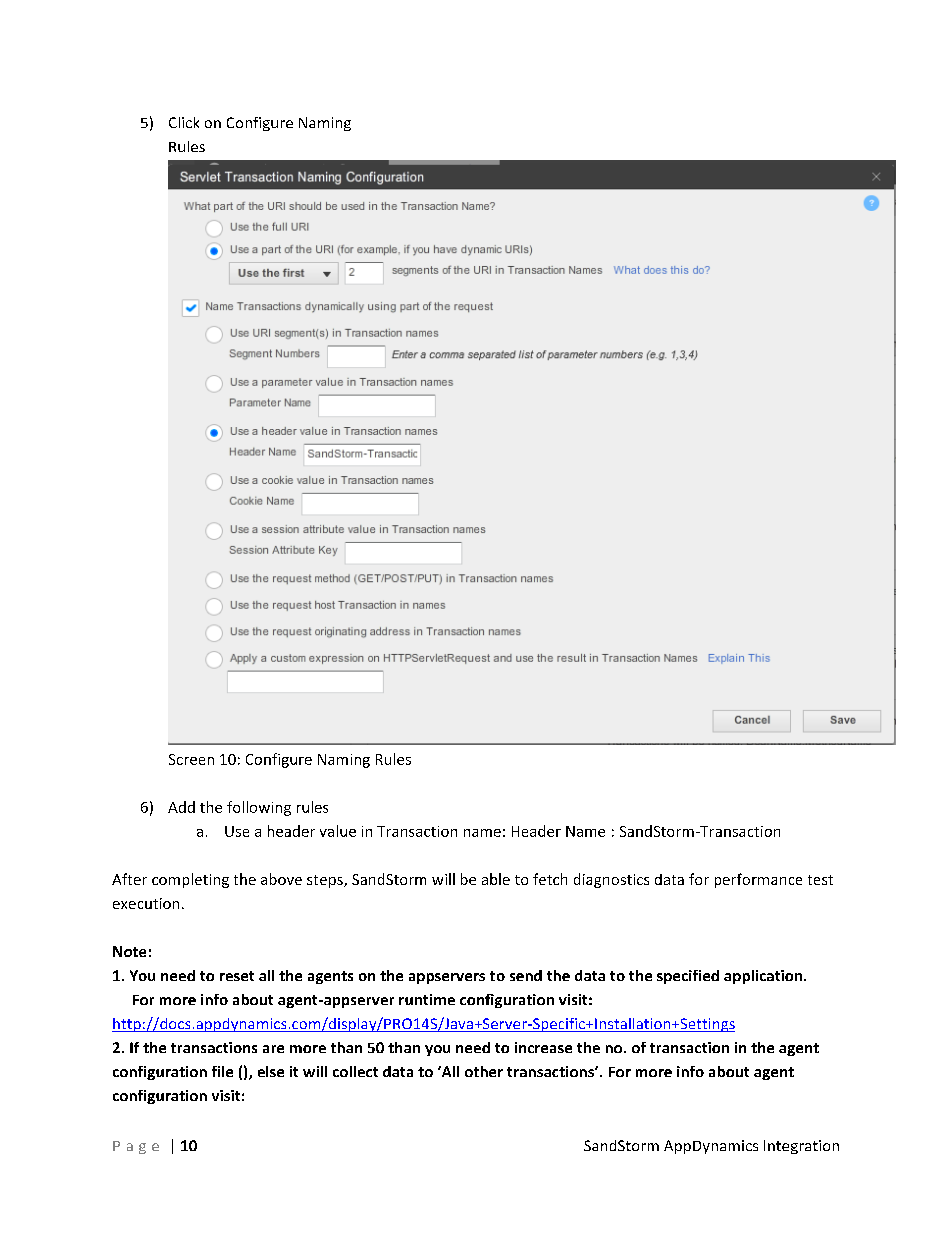 The image size is (952, 1233). Describe the element at coordinates (338, 831) in the screenshot. I see `value` at that location.
